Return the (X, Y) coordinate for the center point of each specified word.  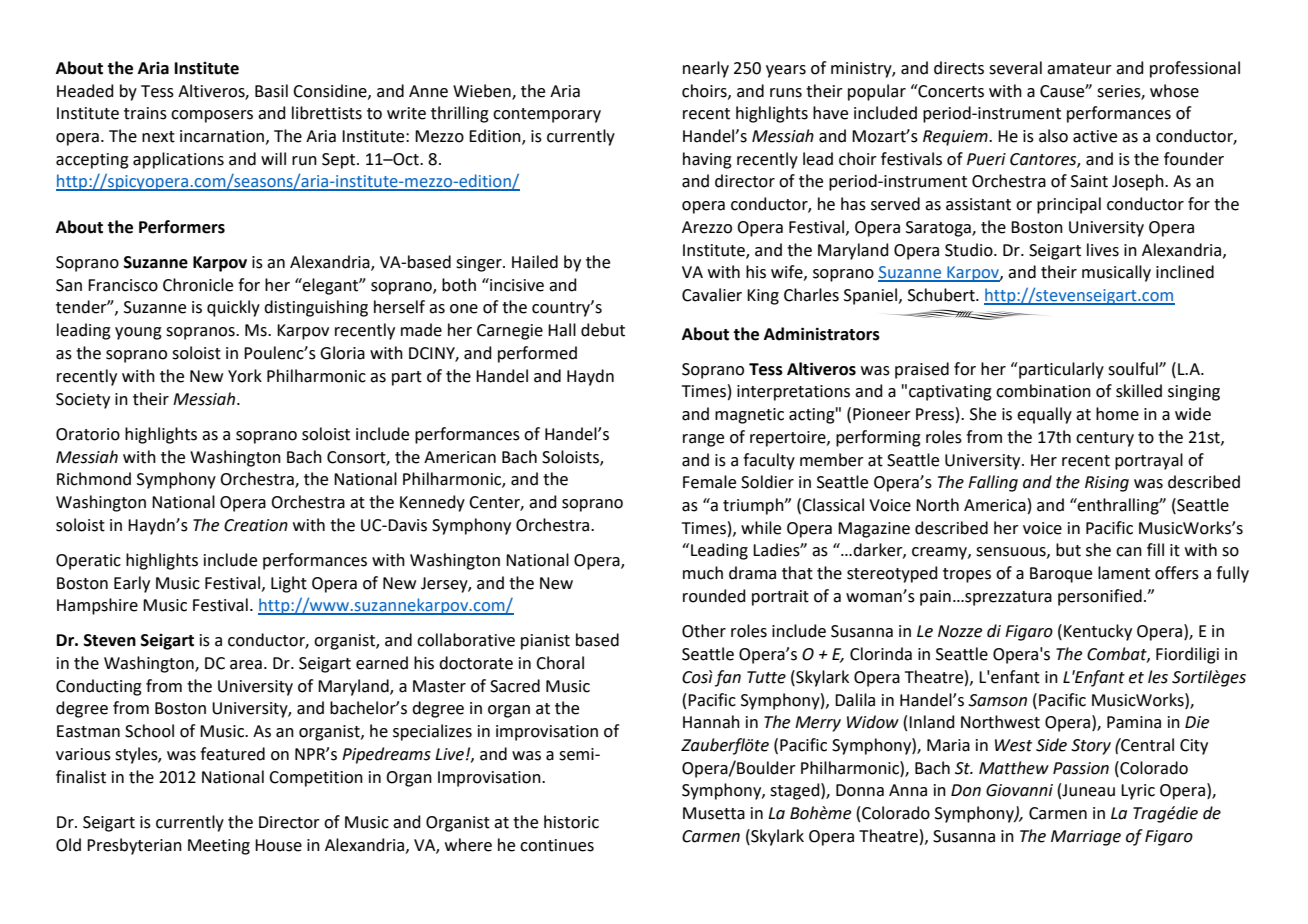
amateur (1079, 69)
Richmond (94, 479)
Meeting (219, 847)
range (703, 440)
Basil (271, 91)
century (1105, 439)
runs (786, 93)
